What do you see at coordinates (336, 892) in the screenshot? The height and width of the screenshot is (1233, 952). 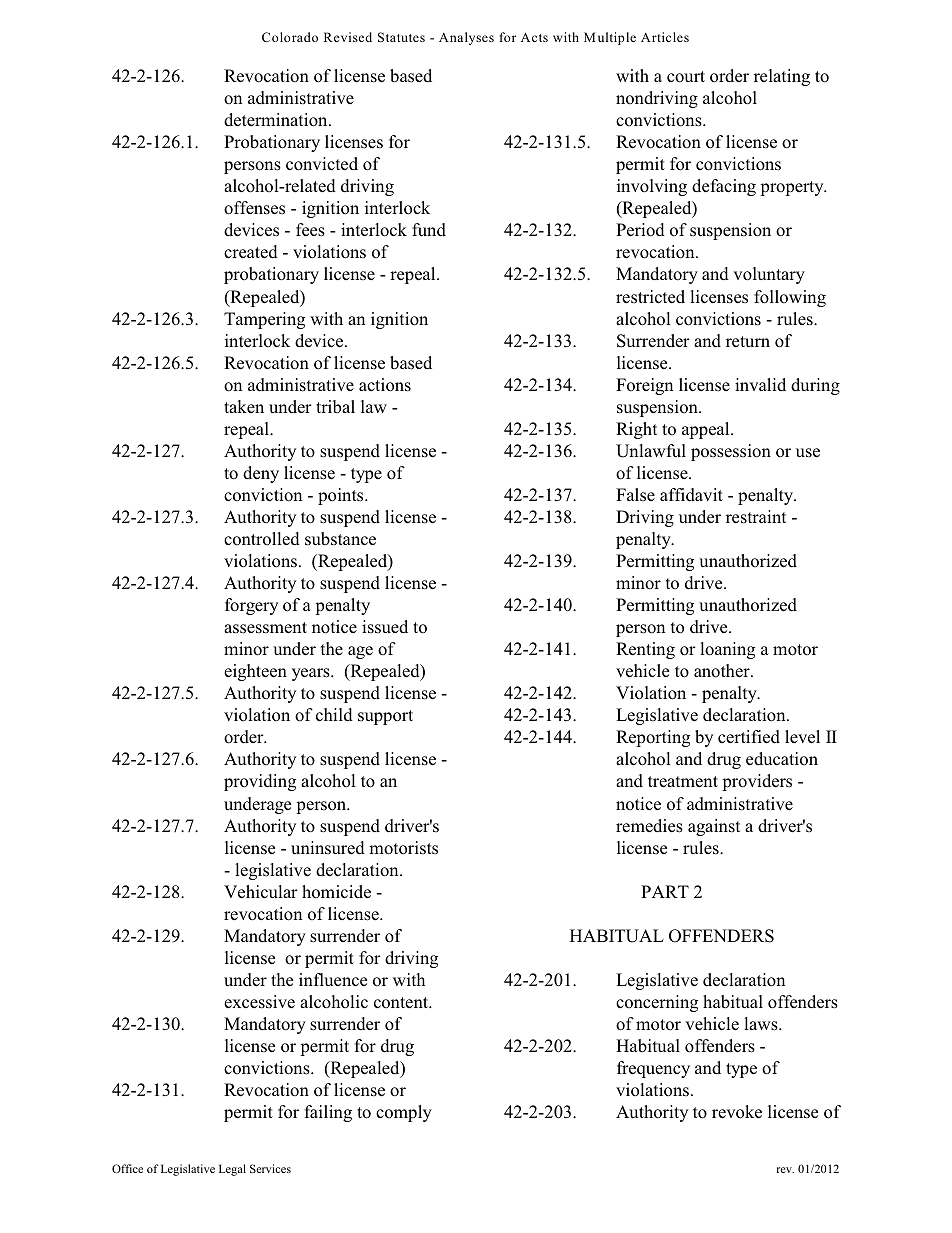 I see `homicide` at bounding box center [336, 892].
